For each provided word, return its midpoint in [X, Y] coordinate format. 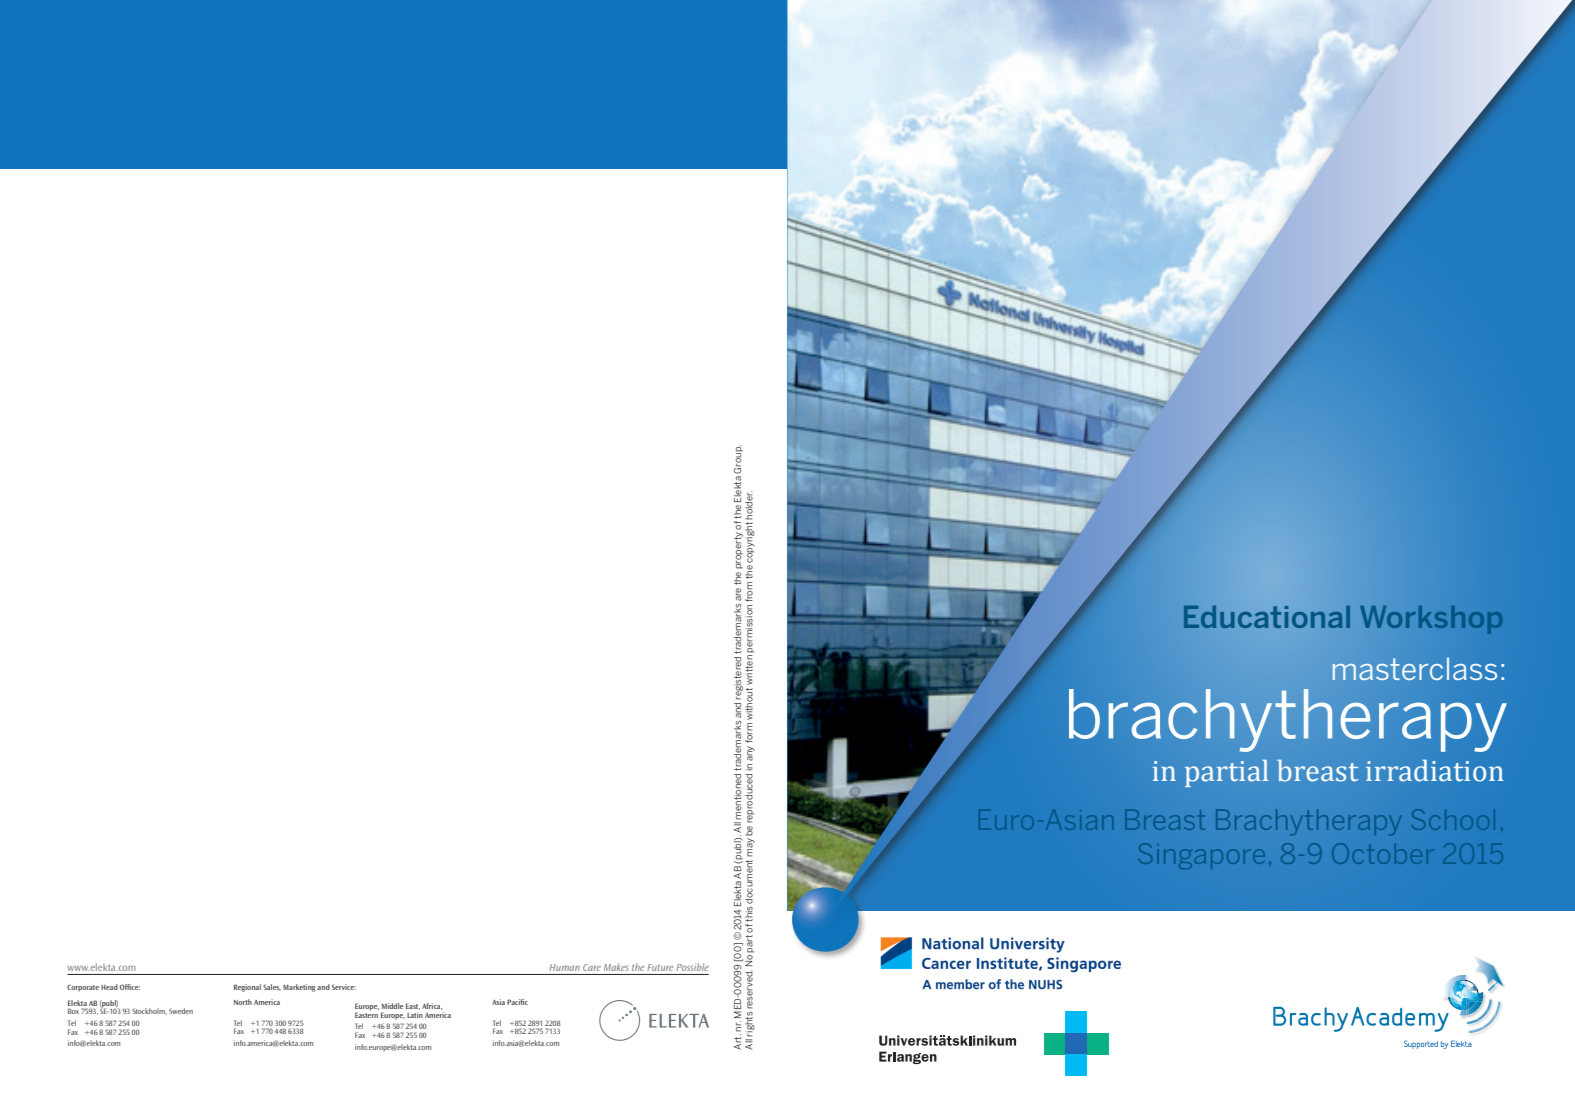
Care [592, 967]
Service [344, 987]
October [1383, 853]
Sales [272, 987]
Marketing [299, 988]
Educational [1267, 616]
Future [660, 967]
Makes [616, 967]
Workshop [1431, 620]
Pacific [517, 1002]
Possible [692, 967]
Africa [432, 1006]
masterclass [1415, 668]
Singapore [1202, 856]
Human [564, 967]
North [243, 1002]
